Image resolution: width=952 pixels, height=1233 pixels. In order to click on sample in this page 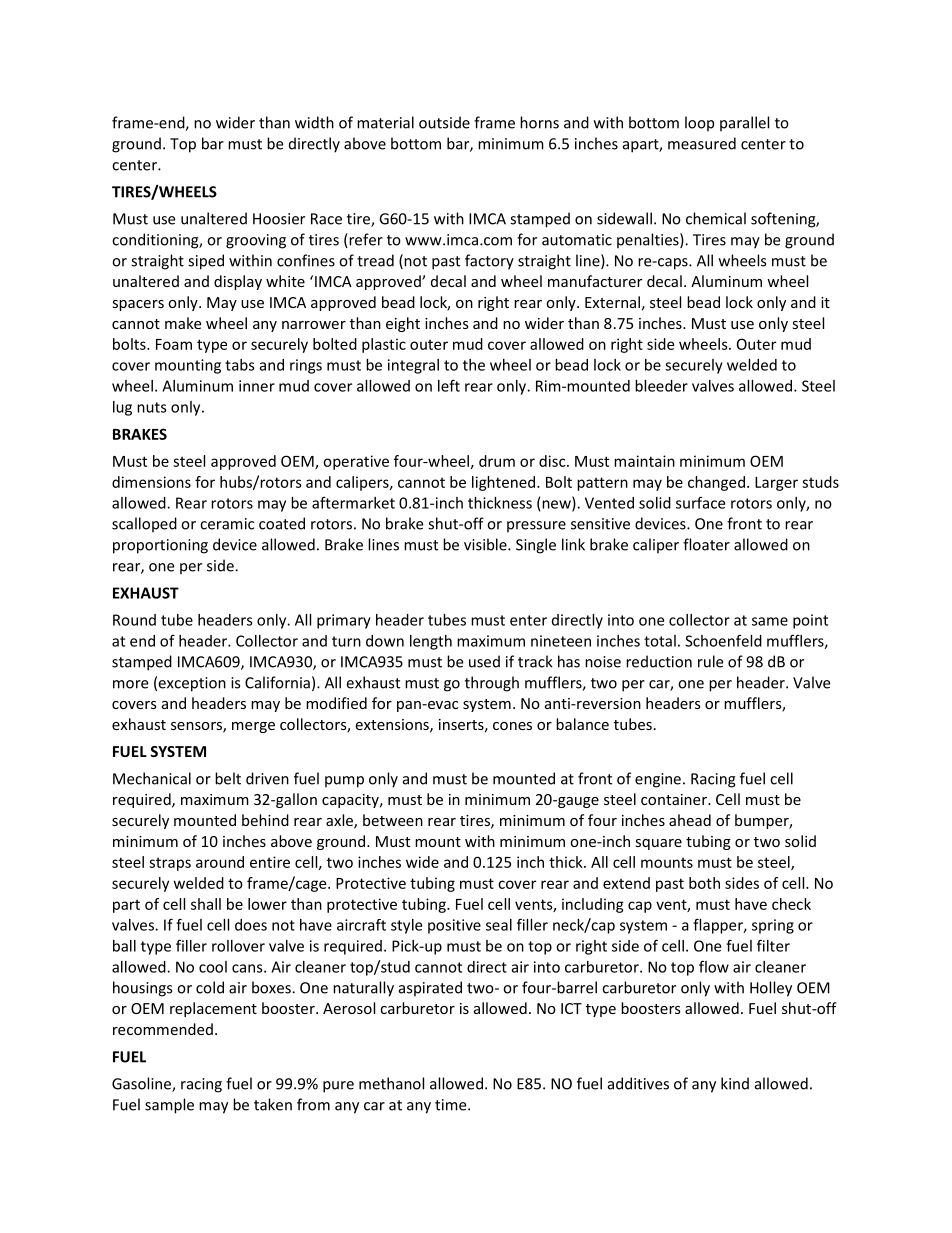, I will do `click(169, 1106)`.
